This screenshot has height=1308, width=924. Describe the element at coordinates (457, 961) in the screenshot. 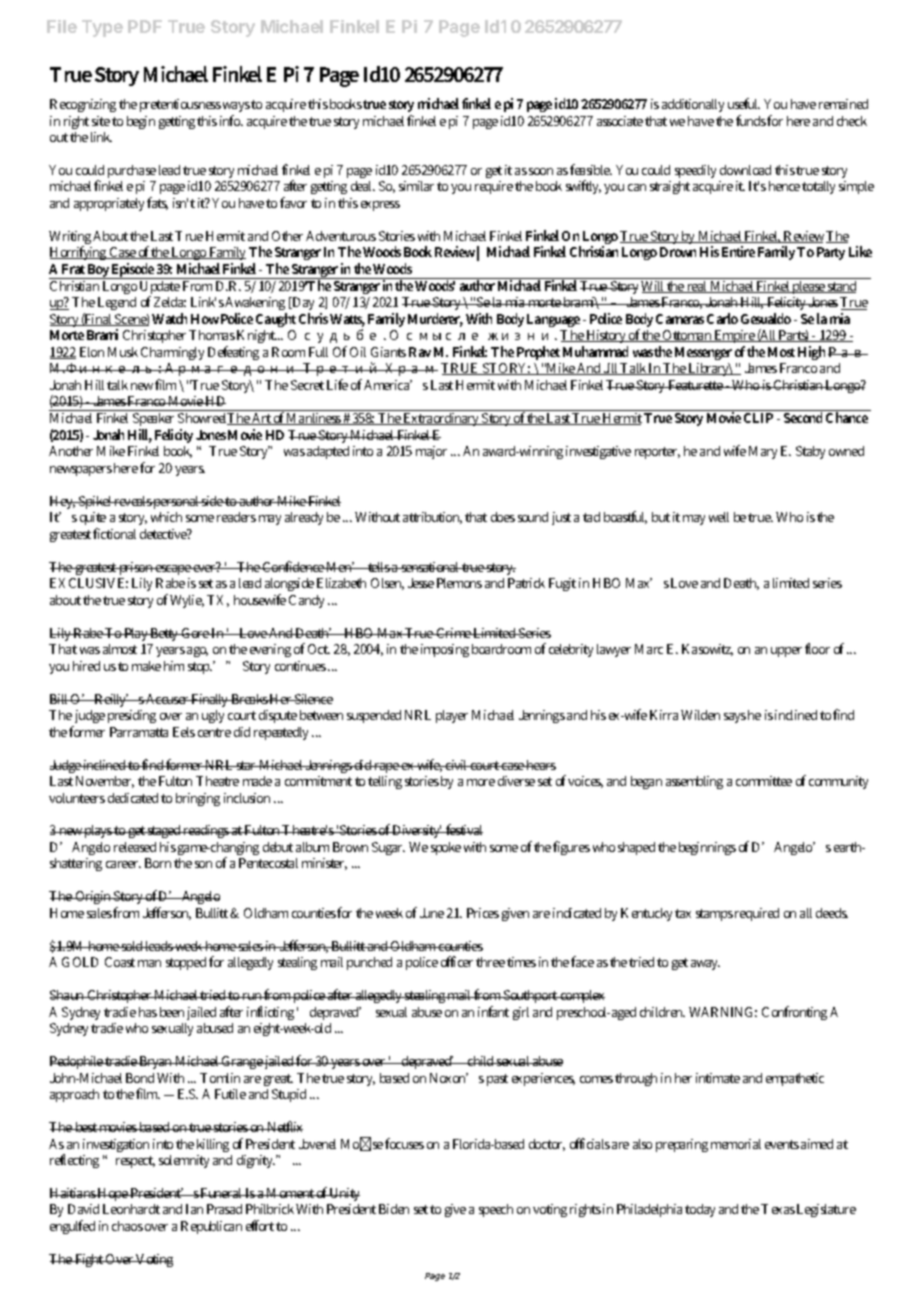

I see `officer` at that location.
